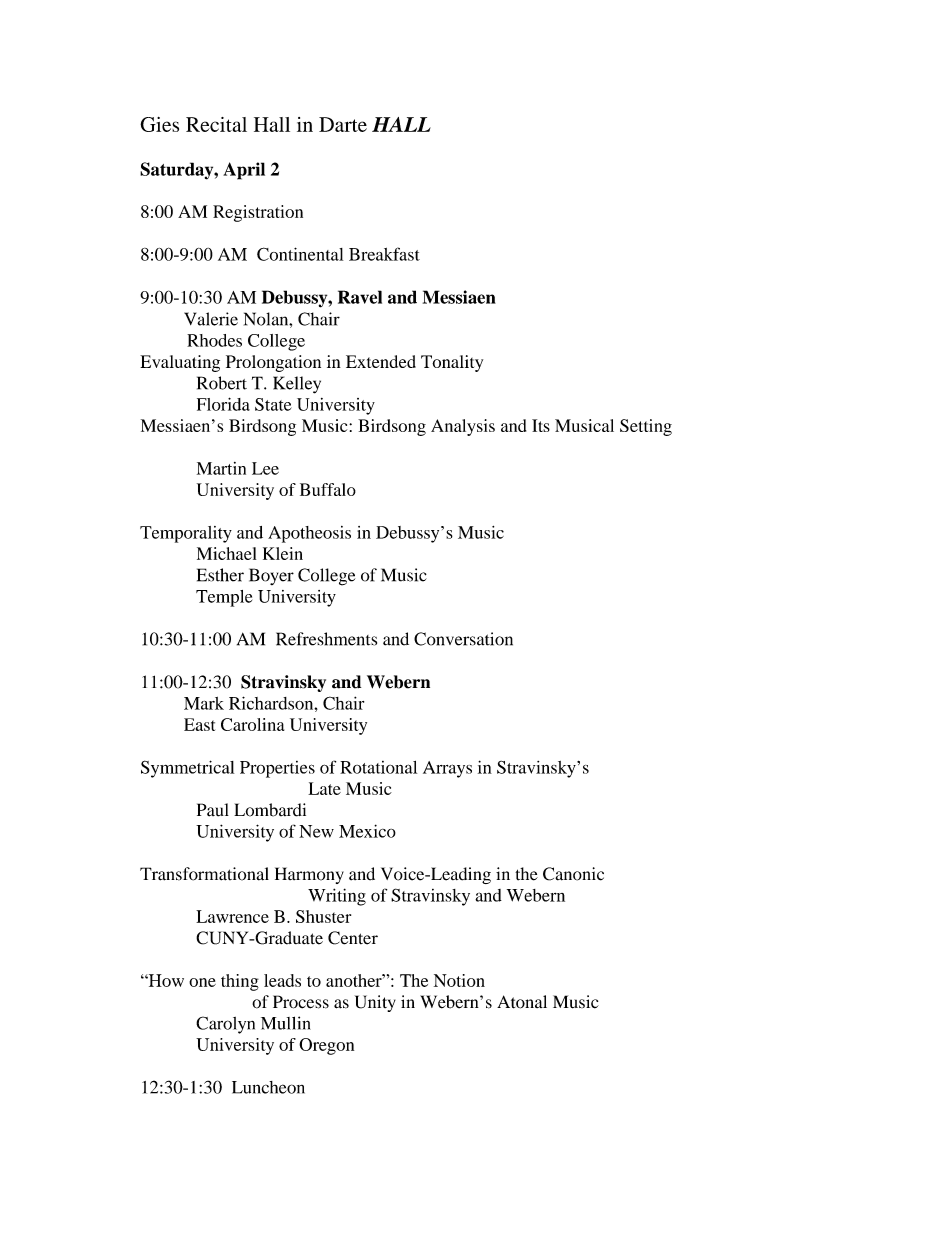  I want to click on Tonality, so click(452, 363).
